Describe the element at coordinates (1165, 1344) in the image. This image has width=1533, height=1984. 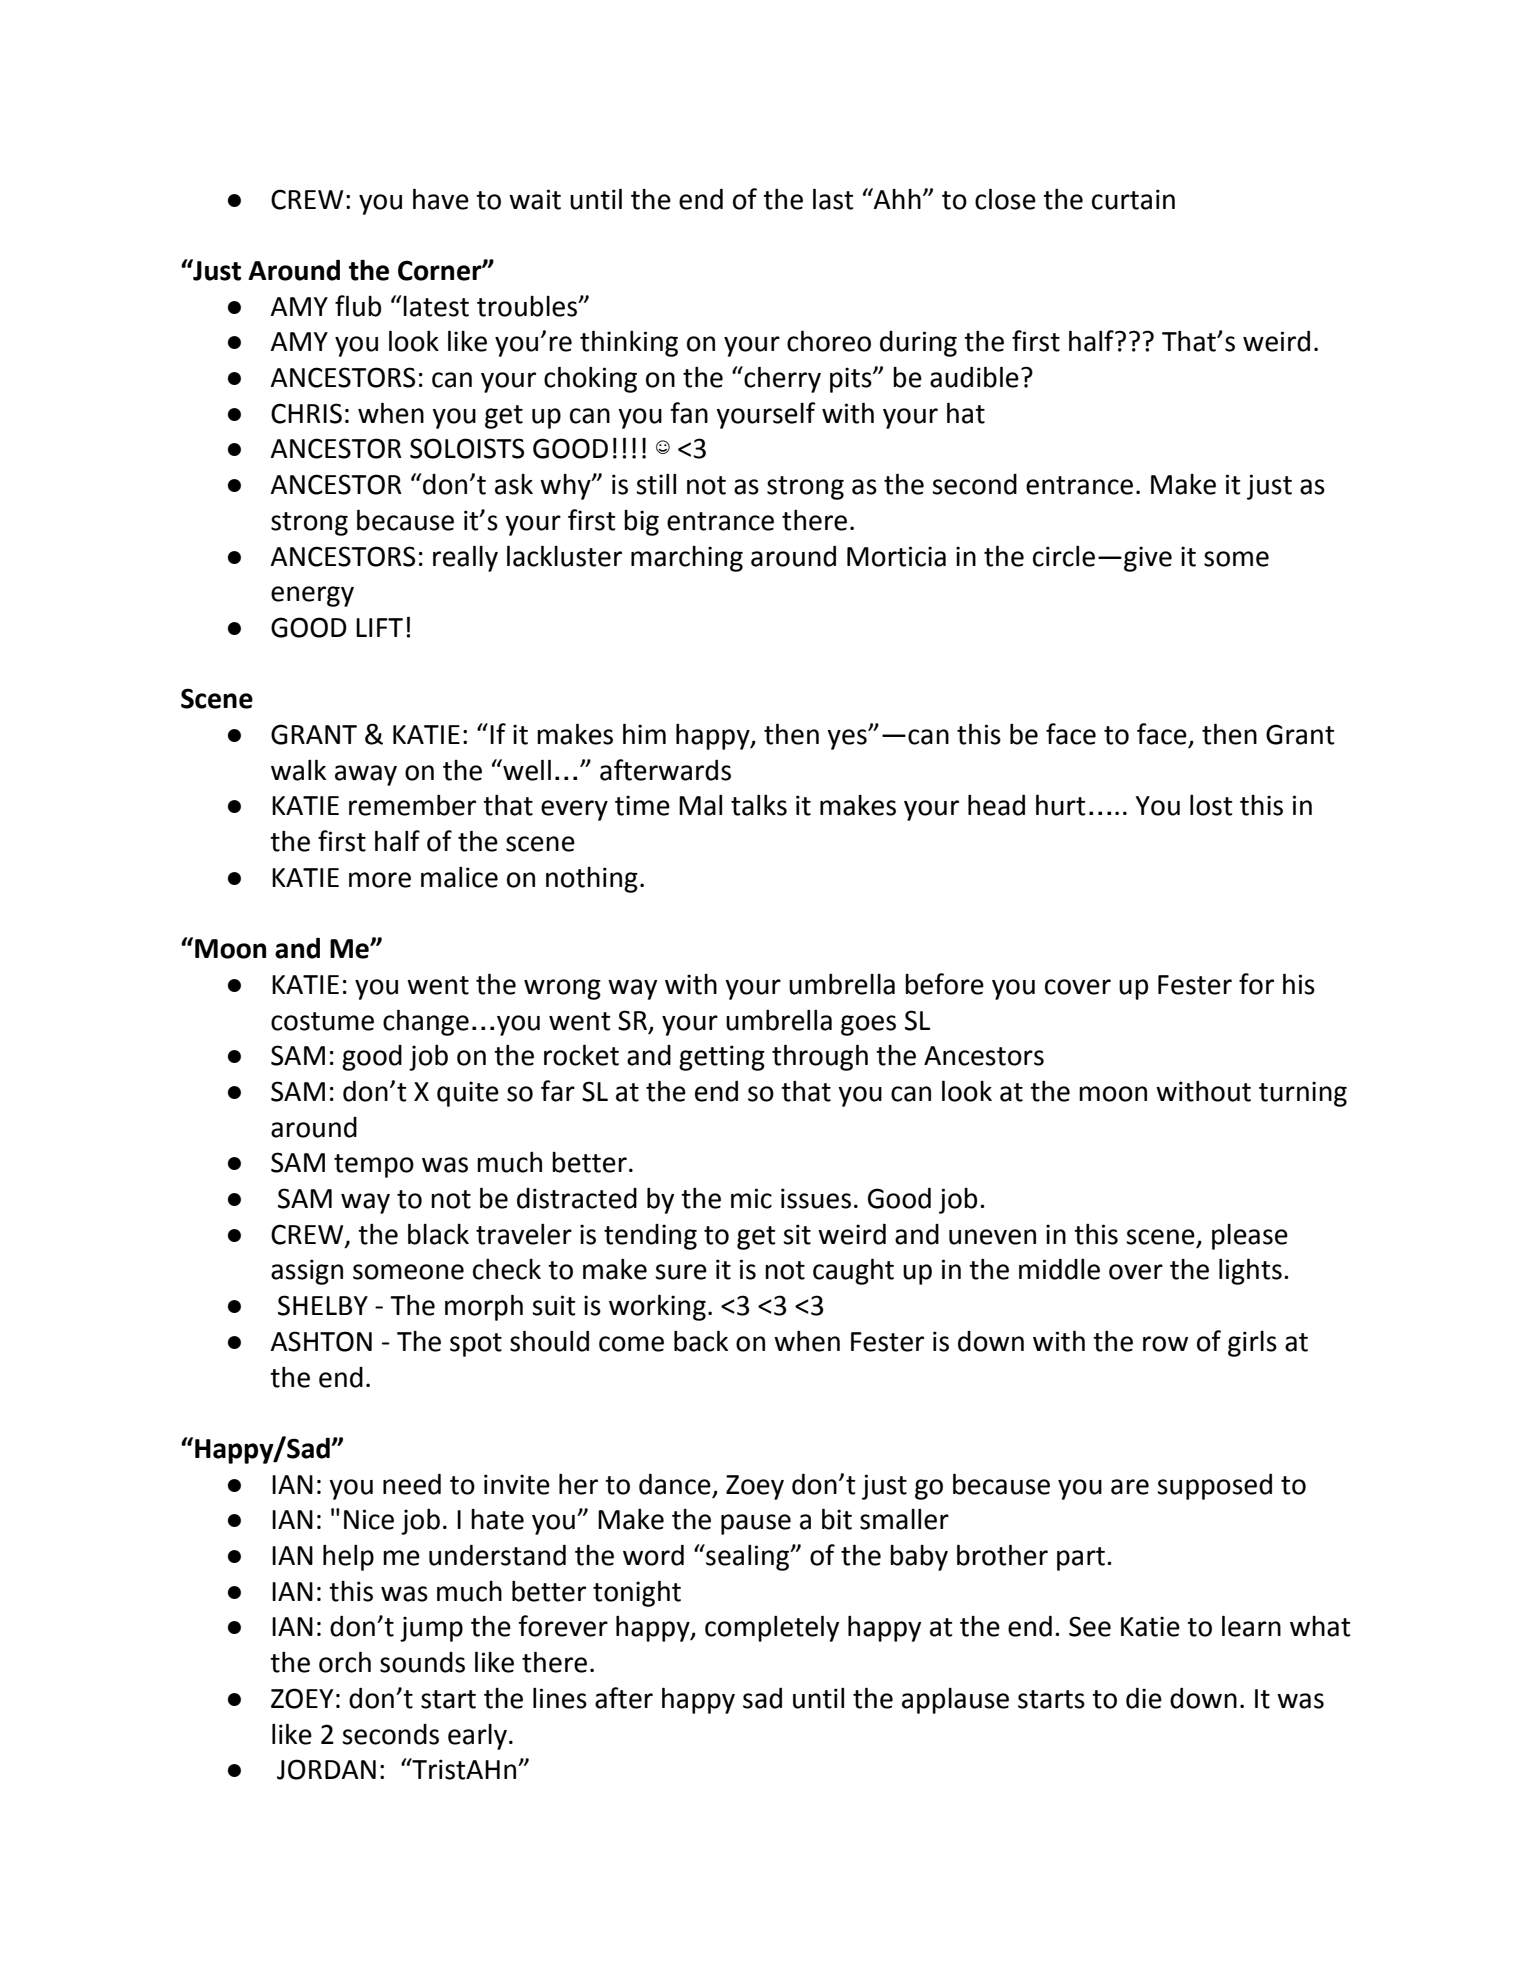
I see `row` at that location.
